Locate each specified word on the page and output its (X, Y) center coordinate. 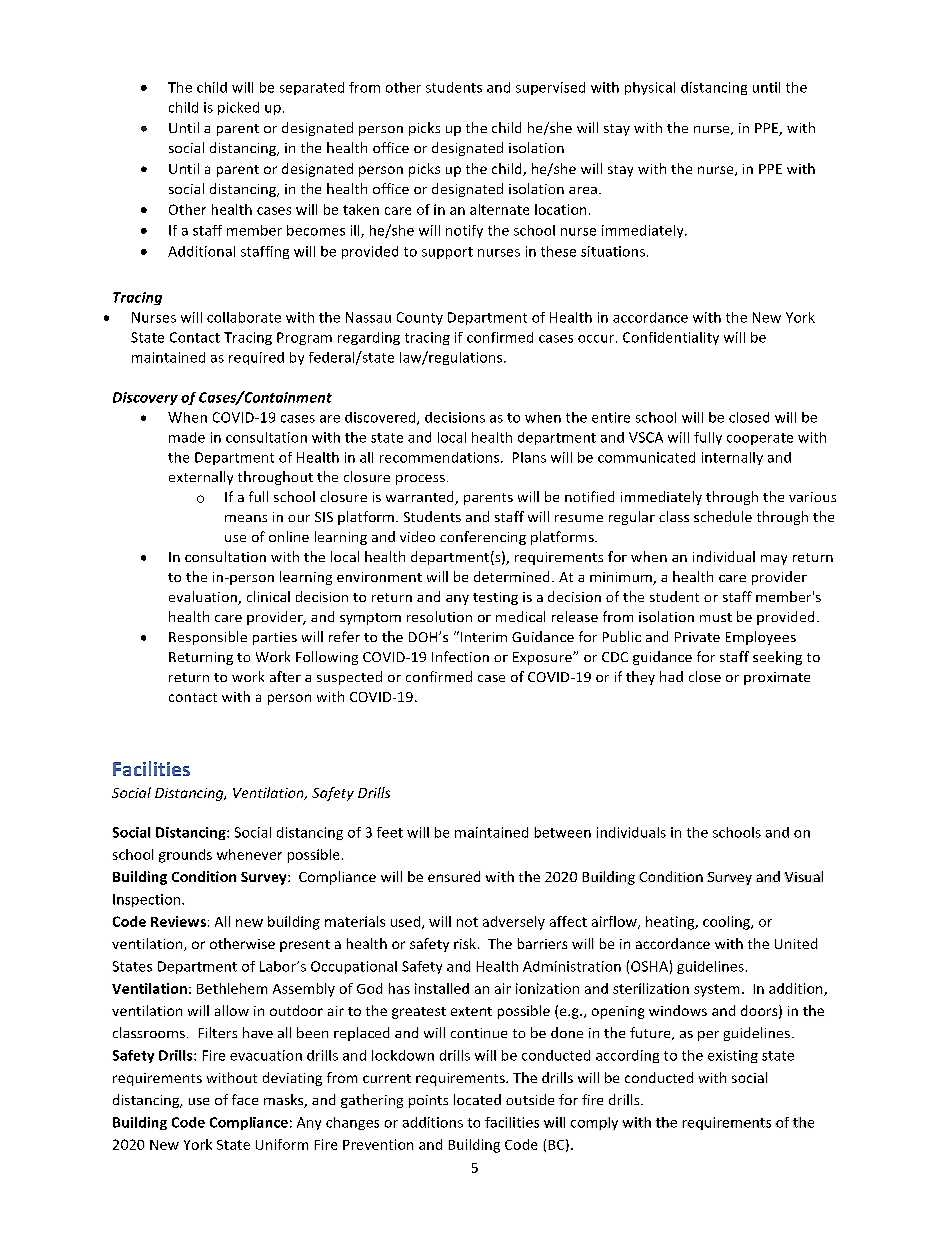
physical (650, 88)
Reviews (178, 921)
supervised (550, 88)
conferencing (483, 538)
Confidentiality (671, 338)
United (796, 943)
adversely (514, 923)
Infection (460, 656)
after (285, 676)
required (256, 358)
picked (238, 108)
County (420, 318)
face (245, 1099)
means (246, 518)
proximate (777, 678)
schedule (723, 516)
